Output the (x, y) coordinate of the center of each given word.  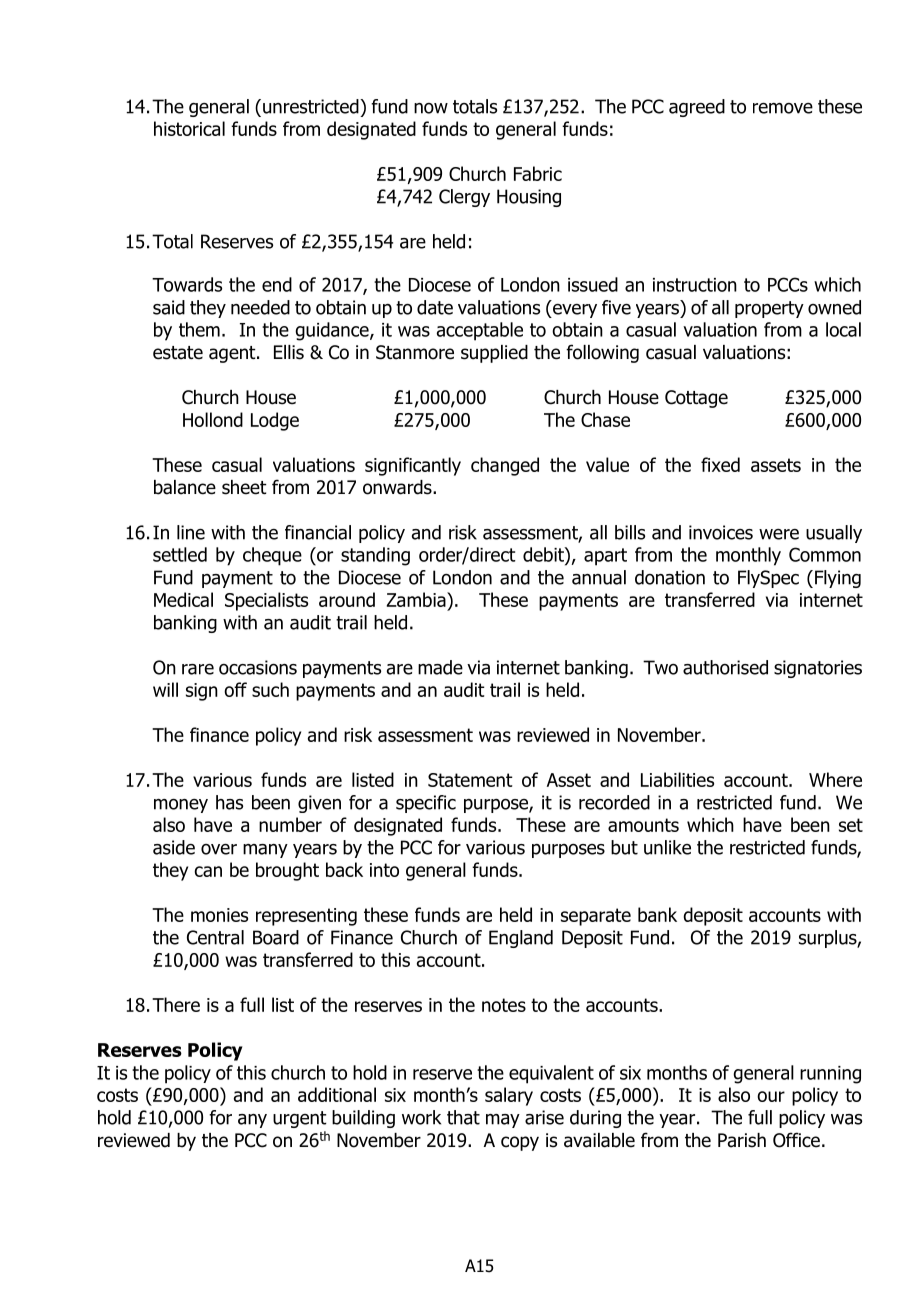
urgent (300, 1119)
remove (783, 108)
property (769, 309)
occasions (258, 667)
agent (233, 354)
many (265, 851)
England (521, 939)
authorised (725, 667)
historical (189, 128)
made (440, 667)
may (503, 1121)
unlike (667, 847)
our (771, 1096)
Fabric (538, 173)
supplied (494, 354)
